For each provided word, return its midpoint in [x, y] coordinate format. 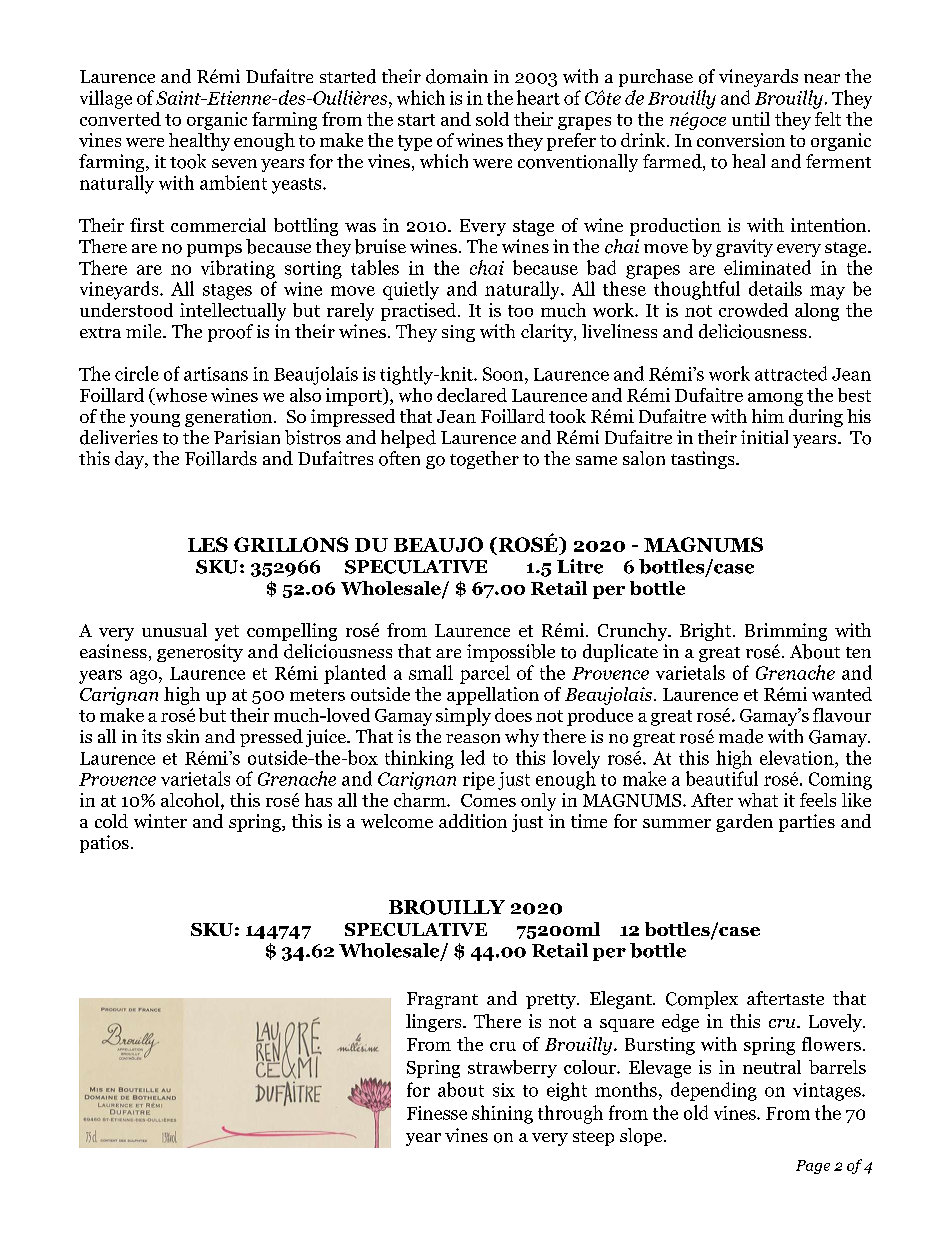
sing [458, 333]
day [130, 460]
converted [120, 119]
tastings [704, 460]
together [484, 460]
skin [183, 736]
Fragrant [442, 1000]
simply [463, 717]
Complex [702, 1000]
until [751, 119]
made [741, 736]
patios [104, 844]
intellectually [233, 312]
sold [492, 119]
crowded [753, 310]
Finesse [437, 1113]
